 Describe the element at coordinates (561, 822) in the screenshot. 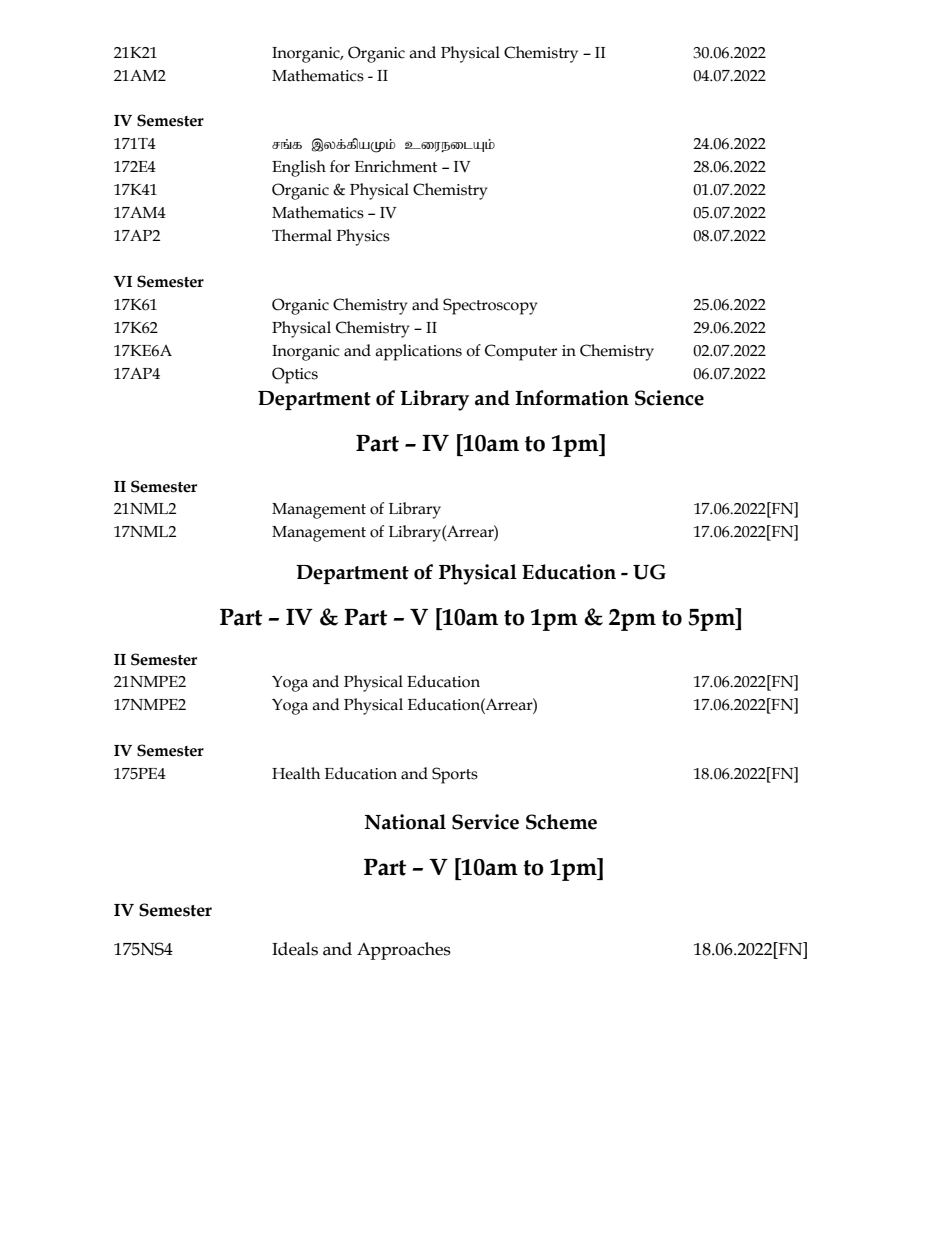

I see `Scheme` at that location.
